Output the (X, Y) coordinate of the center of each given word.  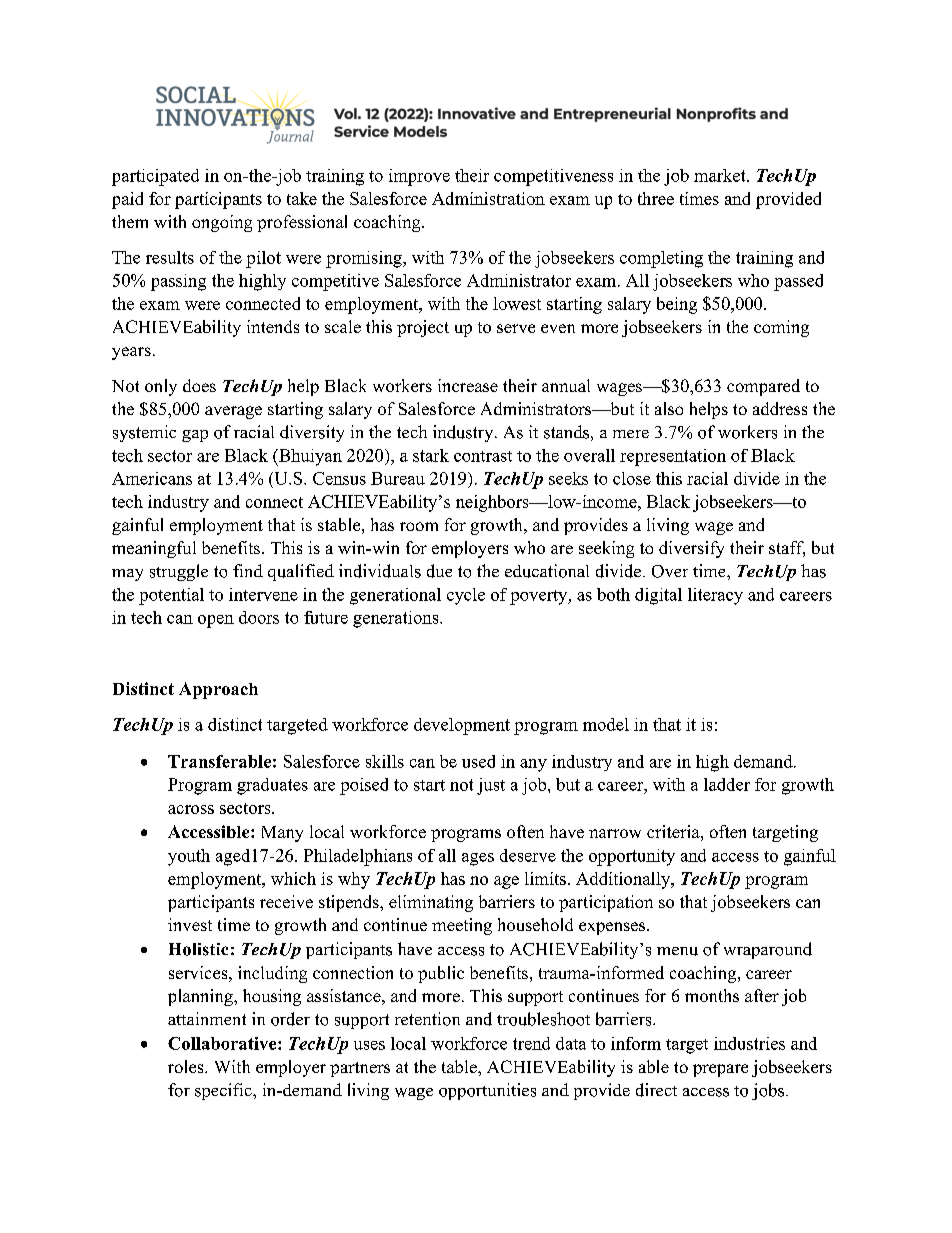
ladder (727, 784)
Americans (152, 478)
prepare (720, 1070)
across (191, 809)
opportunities (487, 1091)
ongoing (222, 223)
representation (673, 457)
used (478, 761)
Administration (488, 198)
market (721, 175)
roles (187, 1066)
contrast (483, 456)
